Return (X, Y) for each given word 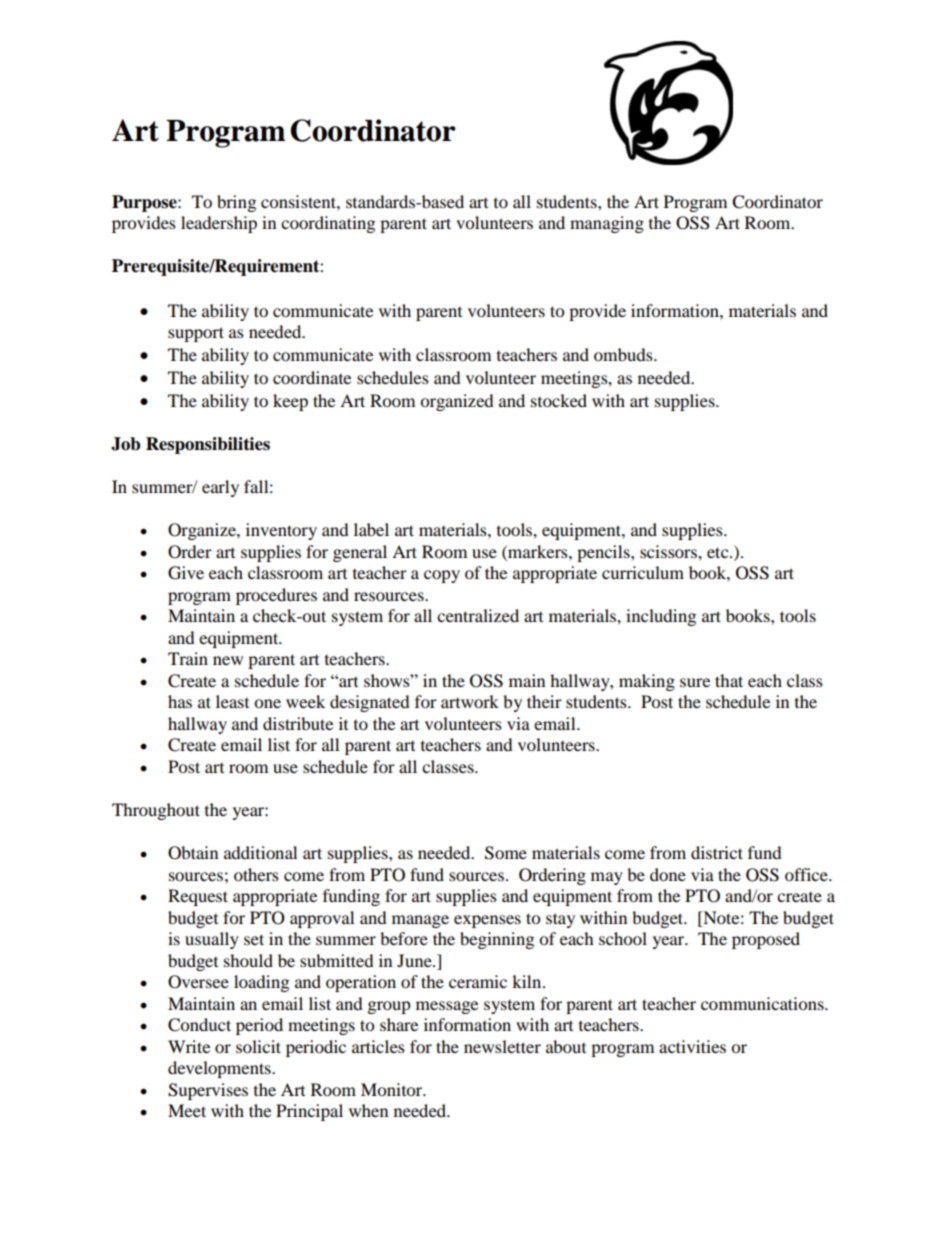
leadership (219, 224)
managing (607, 224)
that (729, 680)
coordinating (328, 224)
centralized (478, 615)
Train (188, 658)
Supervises (208, 1091)
